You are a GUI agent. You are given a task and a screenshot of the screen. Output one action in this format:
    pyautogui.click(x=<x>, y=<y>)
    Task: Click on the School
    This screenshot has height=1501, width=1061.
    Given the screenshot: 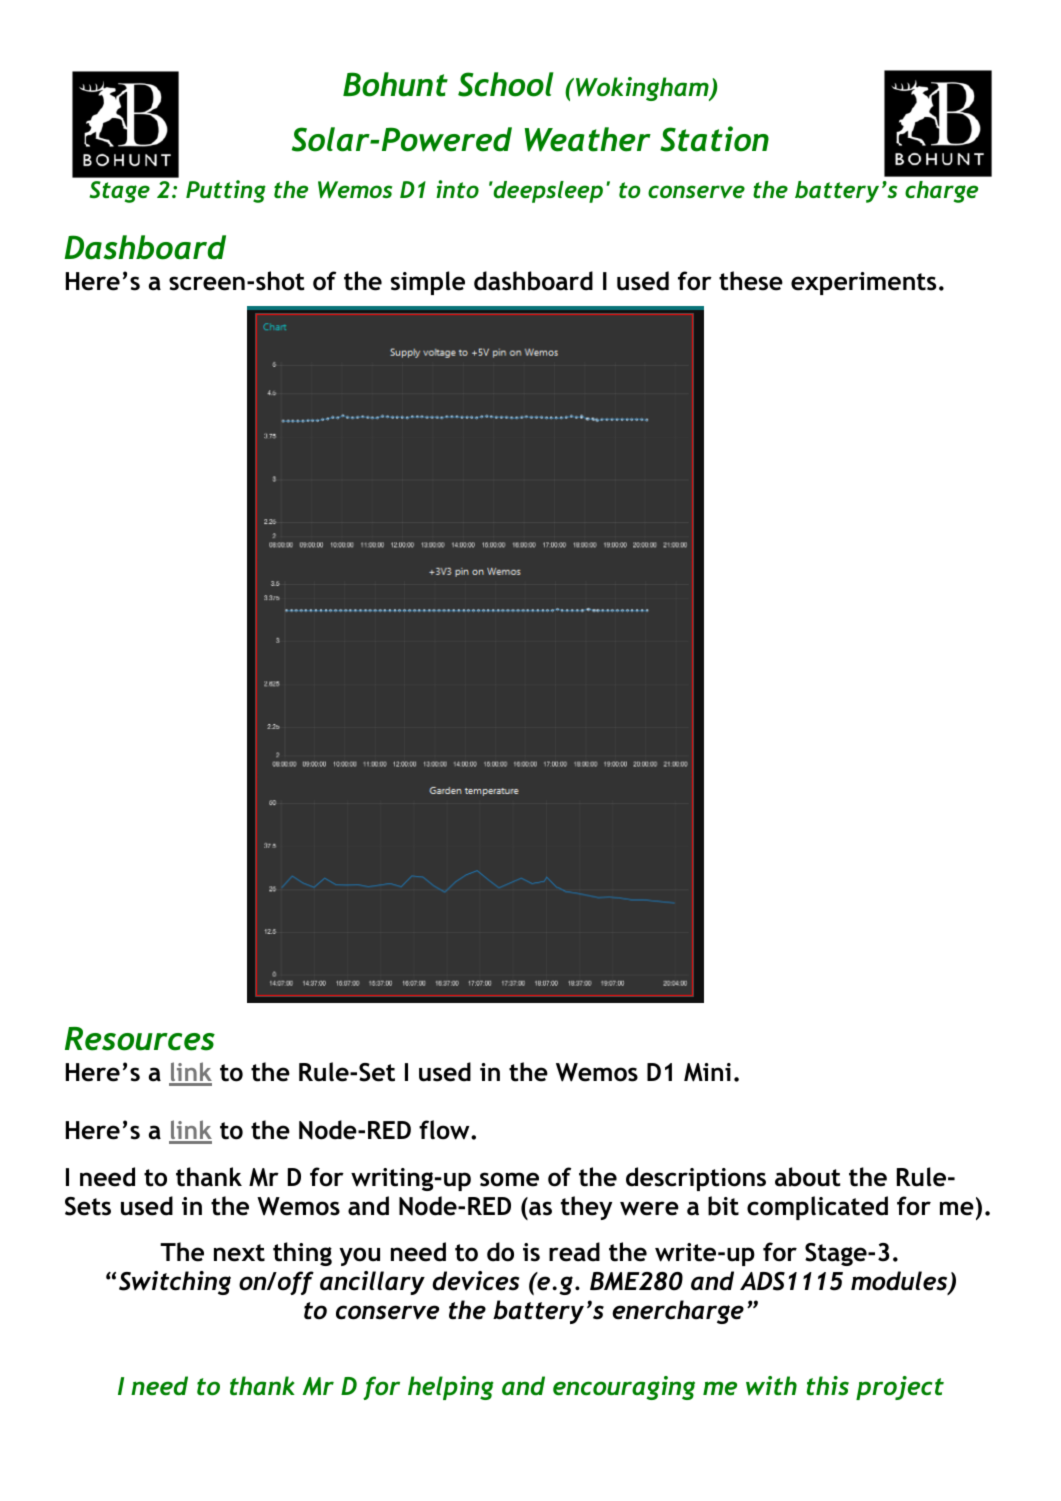 What is the action you would take?
    pyautogui.click(x=506, y=84)
